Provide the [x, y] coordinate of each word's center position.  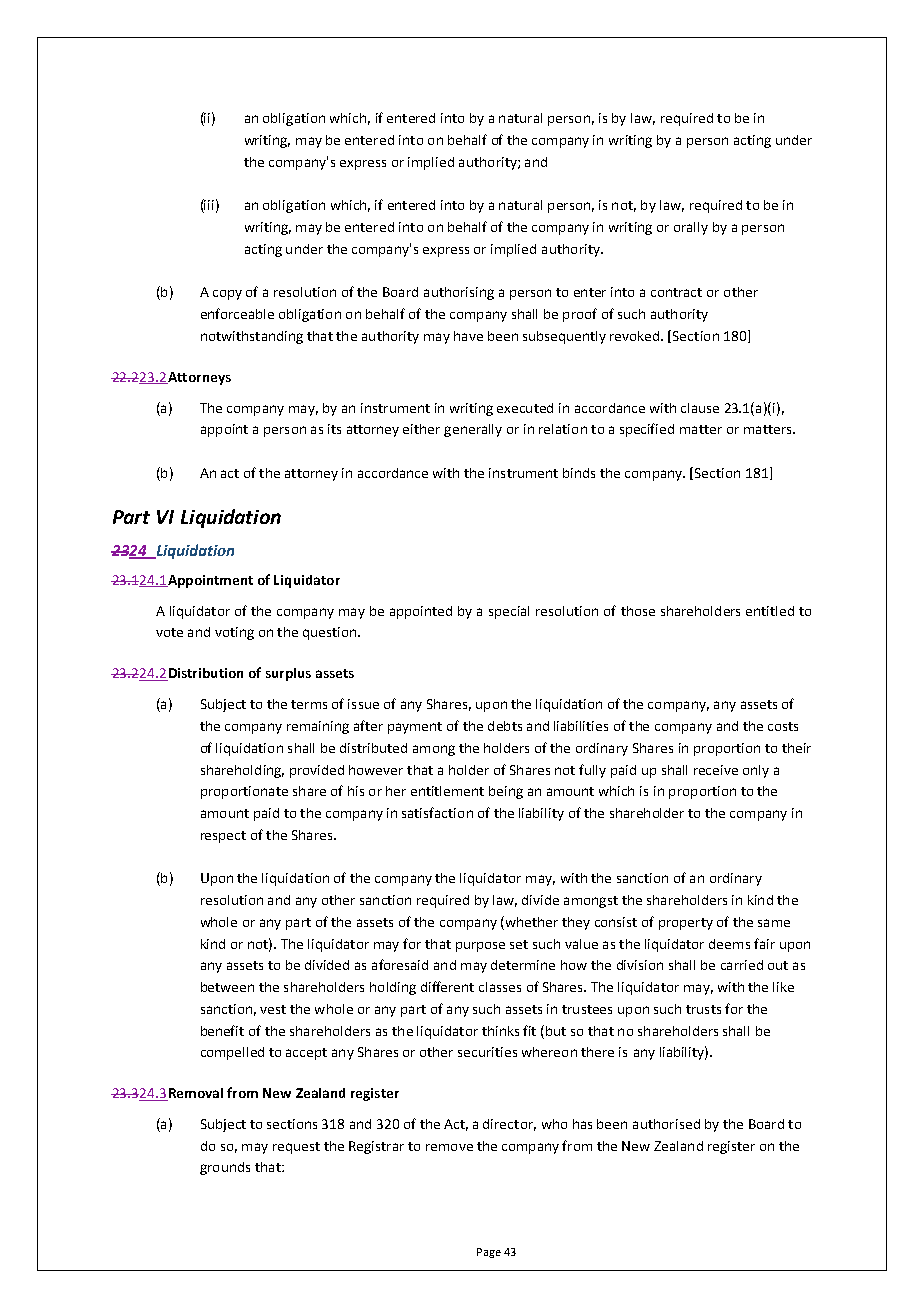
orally [691, 228]
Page [489, 1253]
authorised [666, 1124]
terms [309, 704]
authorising [459, 293]
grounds [225, 1168]
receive [716, 770]
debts [505, 726]
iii [208, 206]
